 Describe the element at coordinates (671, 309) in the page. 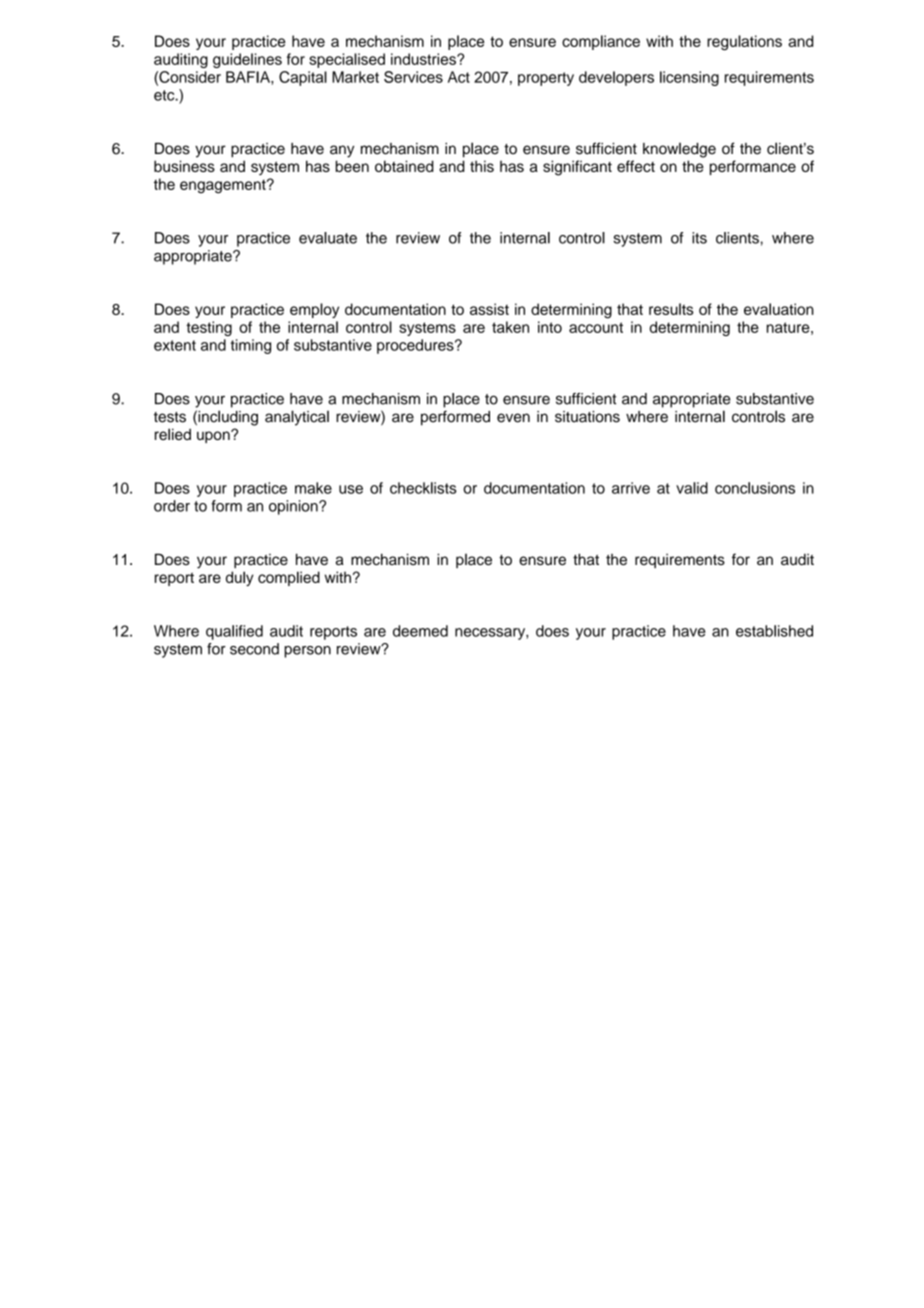

I see `results` at that location.
